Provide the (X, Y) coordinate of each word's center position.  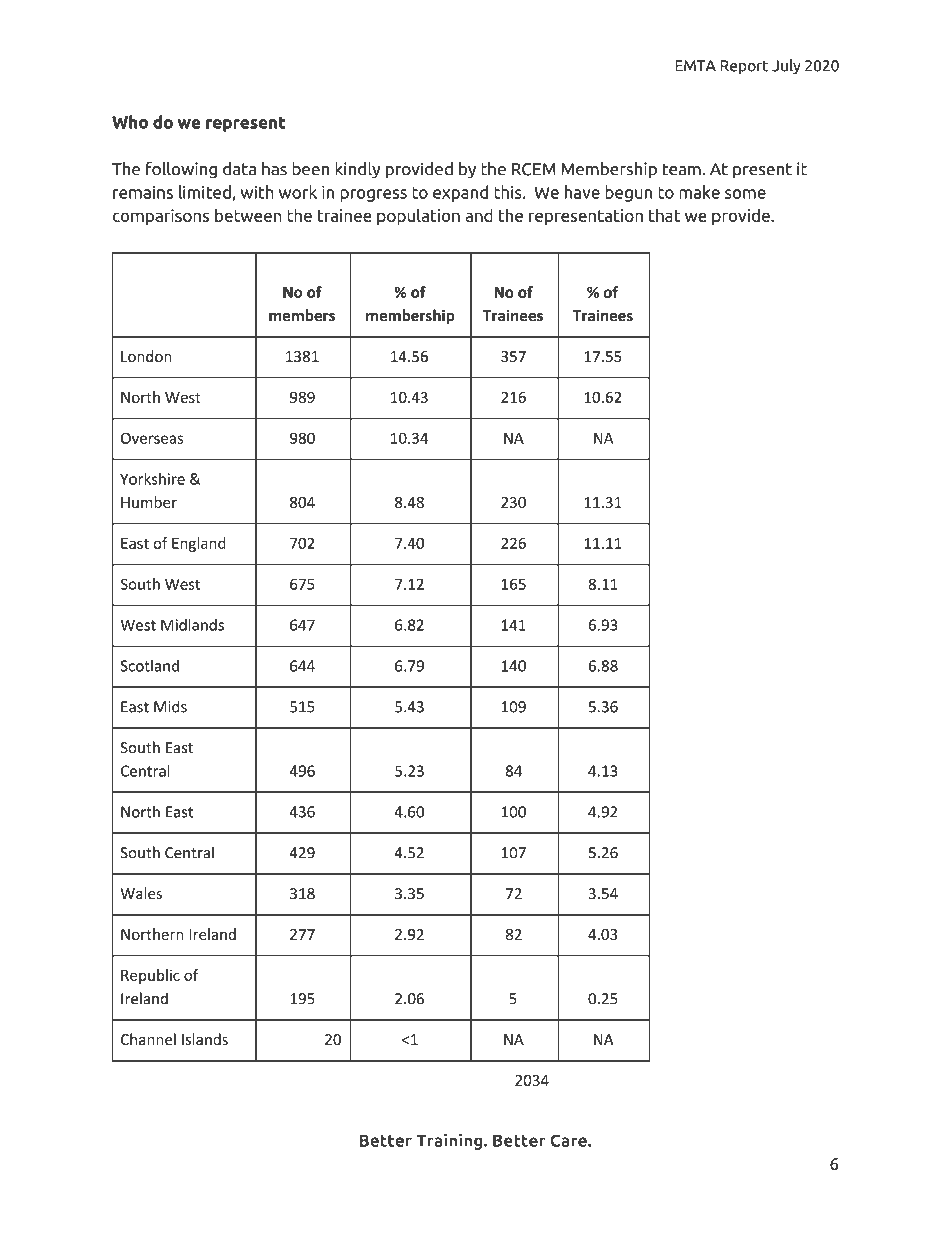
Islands (205, 1039)
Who (130, 122)
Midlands (192, 625)
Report (744, 67)
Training (450, 1141)
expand (460, 193)
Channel (148, 1039)
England (199, 544)
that (664, 215)
